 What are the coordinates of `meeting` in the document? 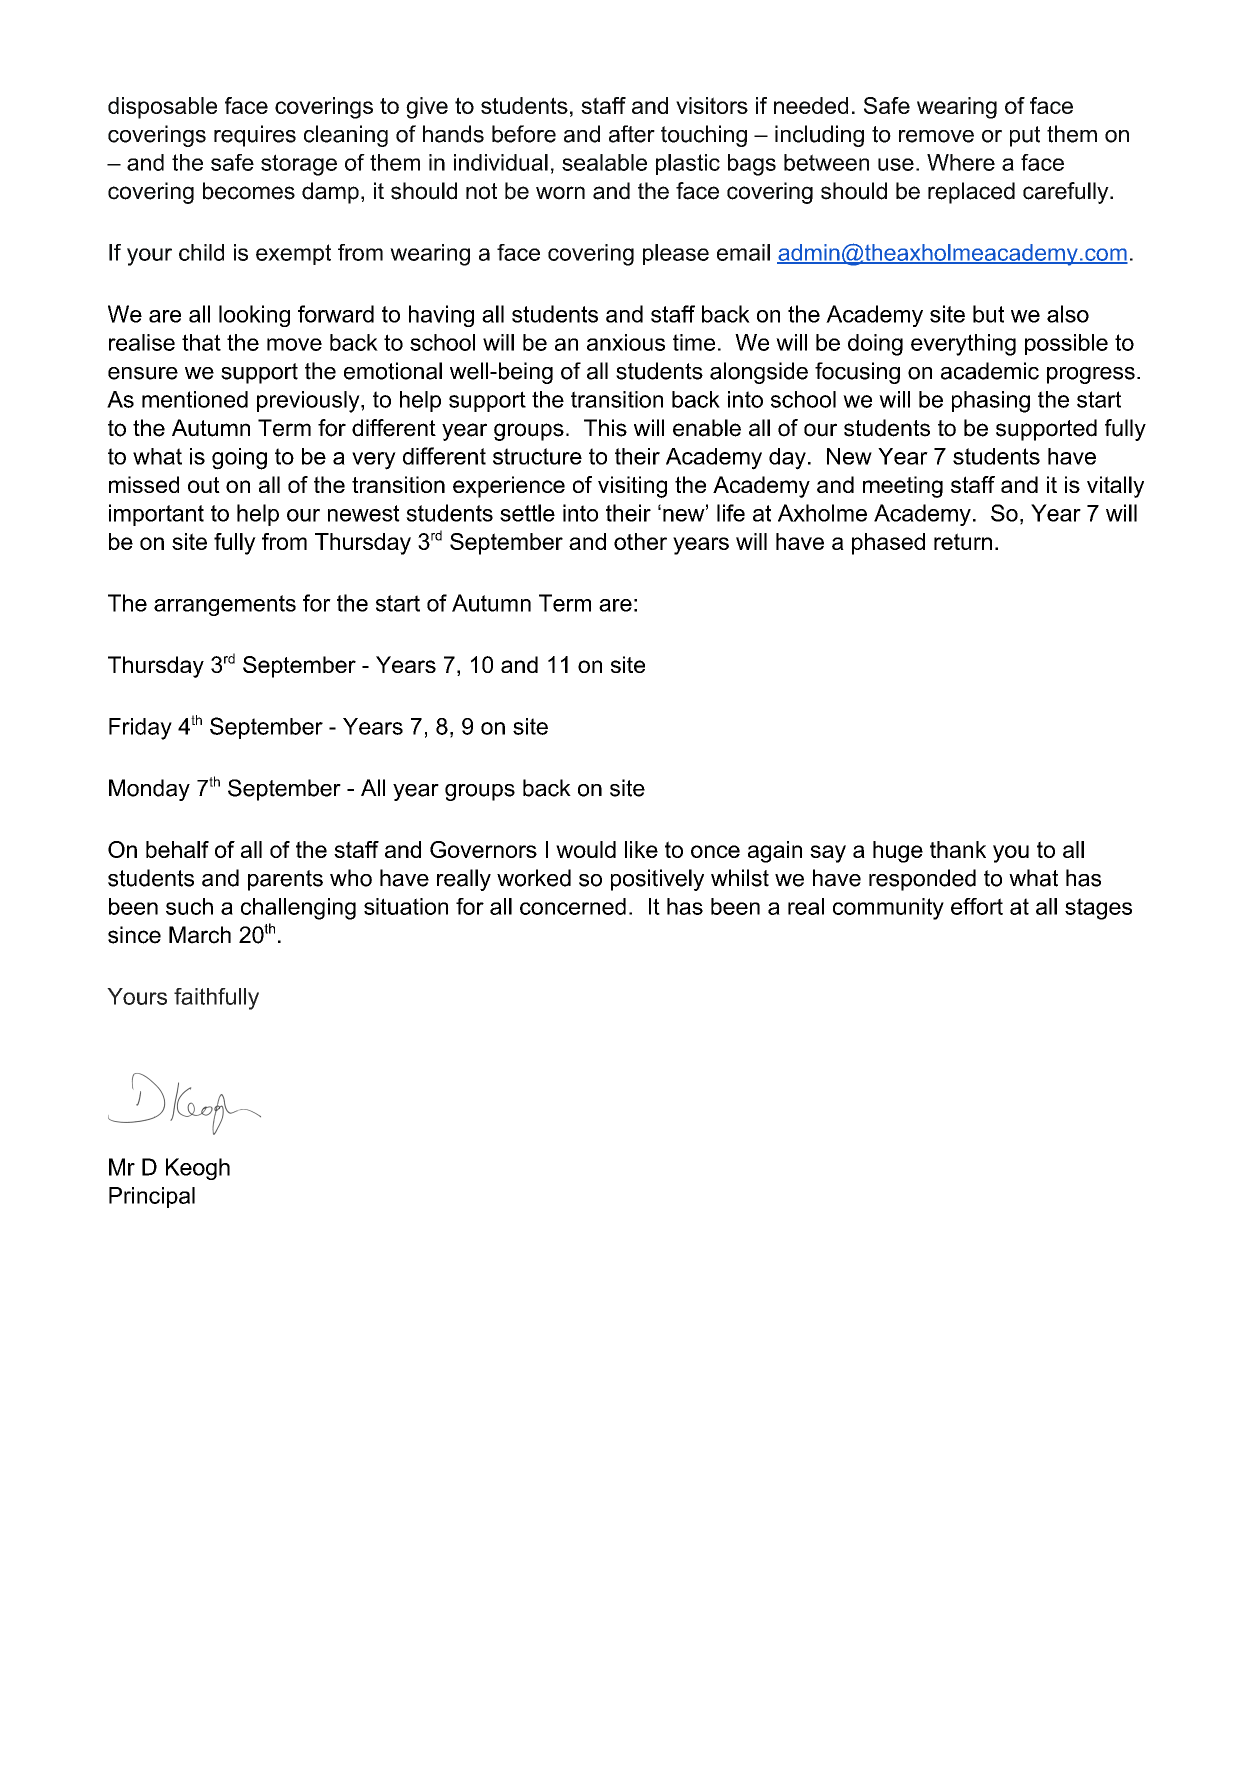 It's located at (903, 487).
